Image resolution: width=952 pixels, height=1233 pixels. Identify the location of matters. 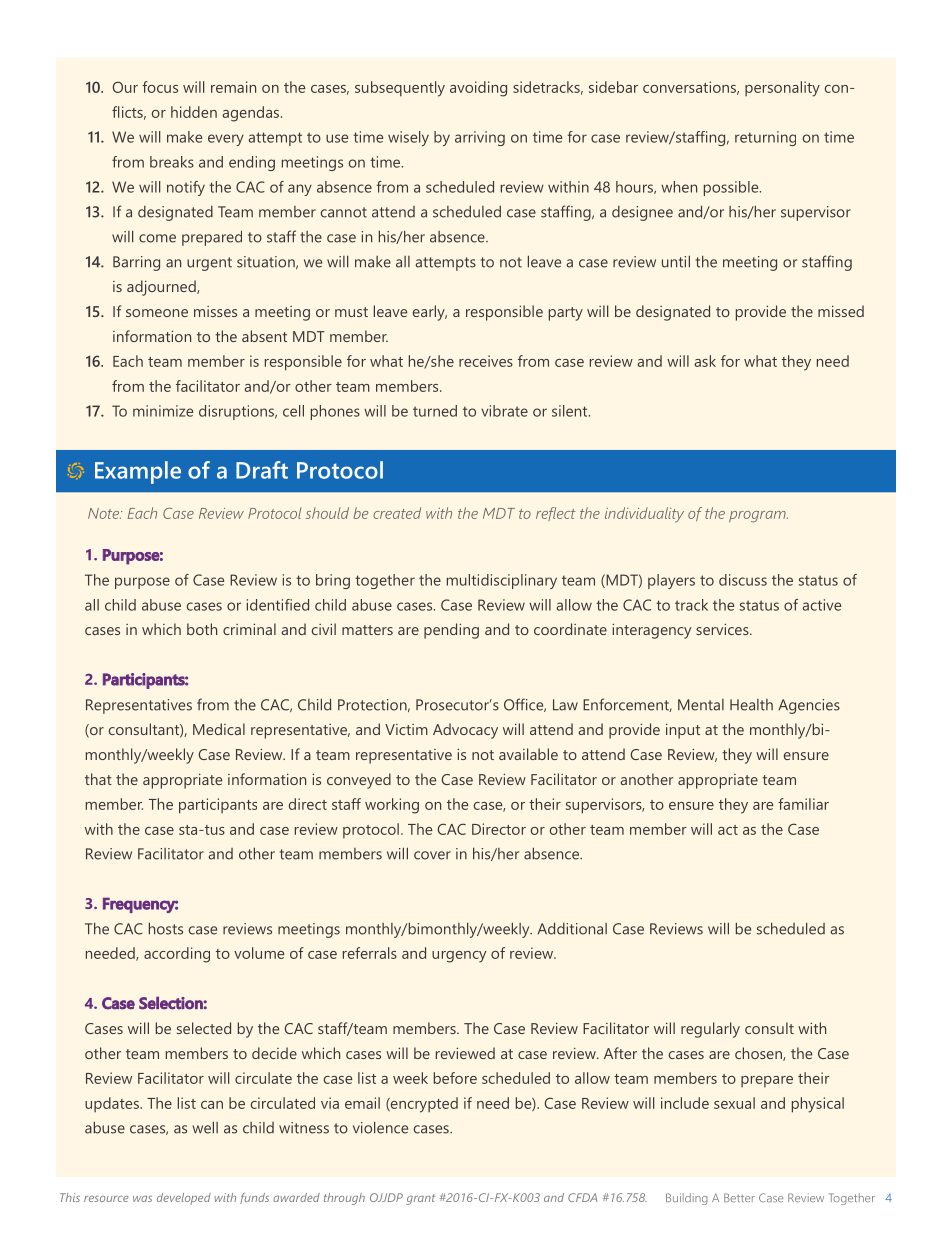
(367, 630).
